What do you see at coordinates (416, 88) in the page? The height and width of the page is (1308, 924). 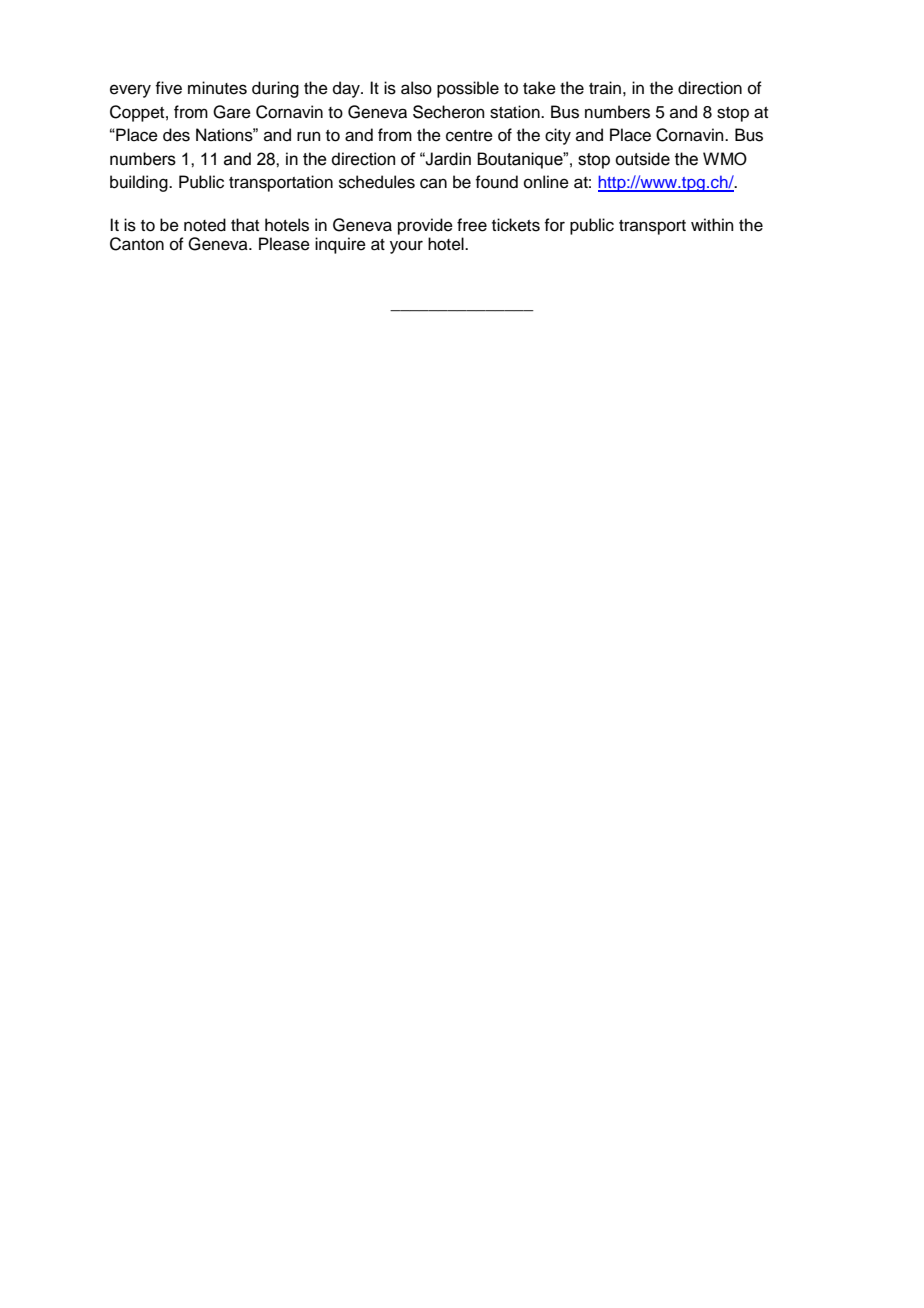 I see `also` at bounding box center [416, 88].
